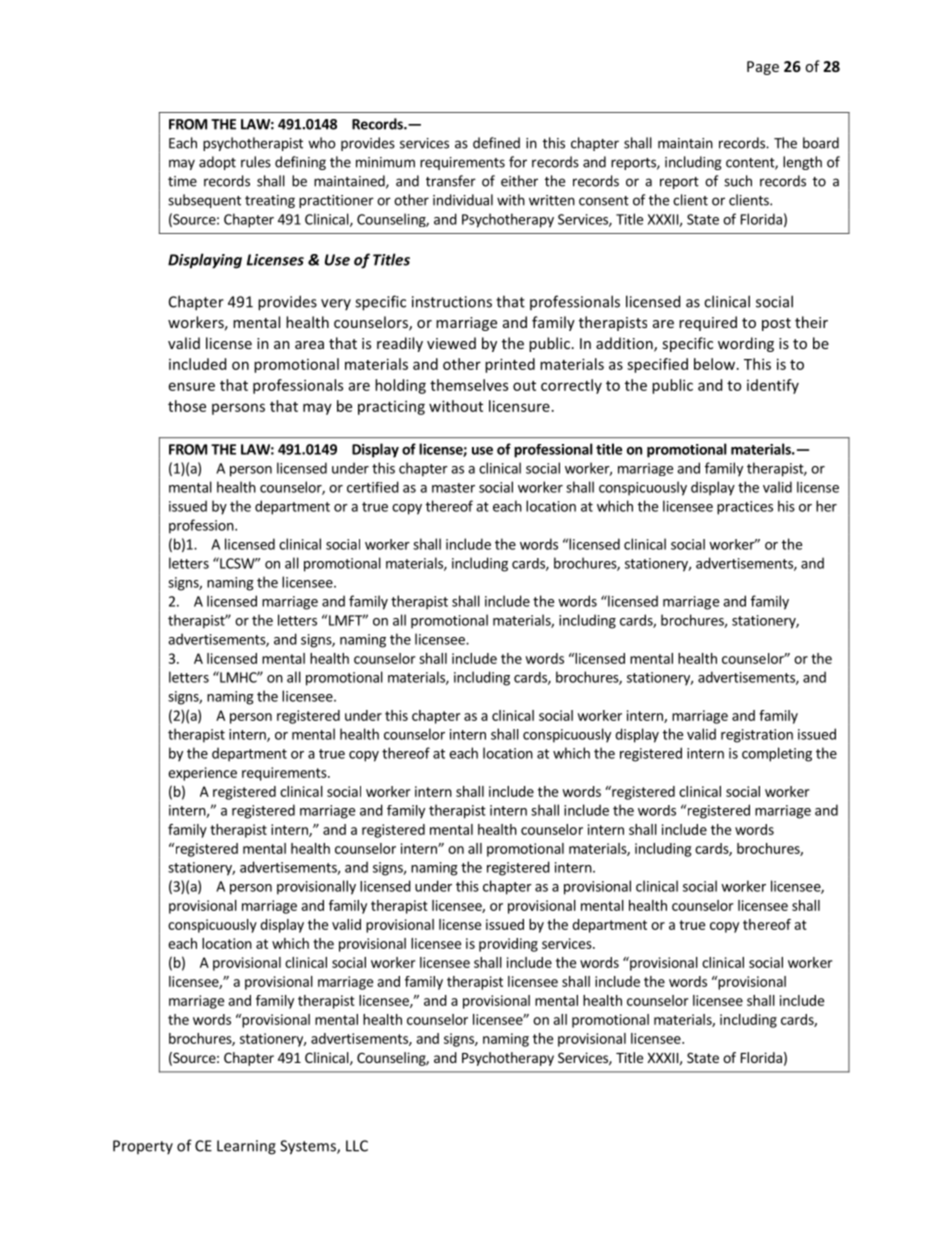 Image resolution: width=952 pixels, height=1233 pixels. I want to click on defined, so click(496, 143).
